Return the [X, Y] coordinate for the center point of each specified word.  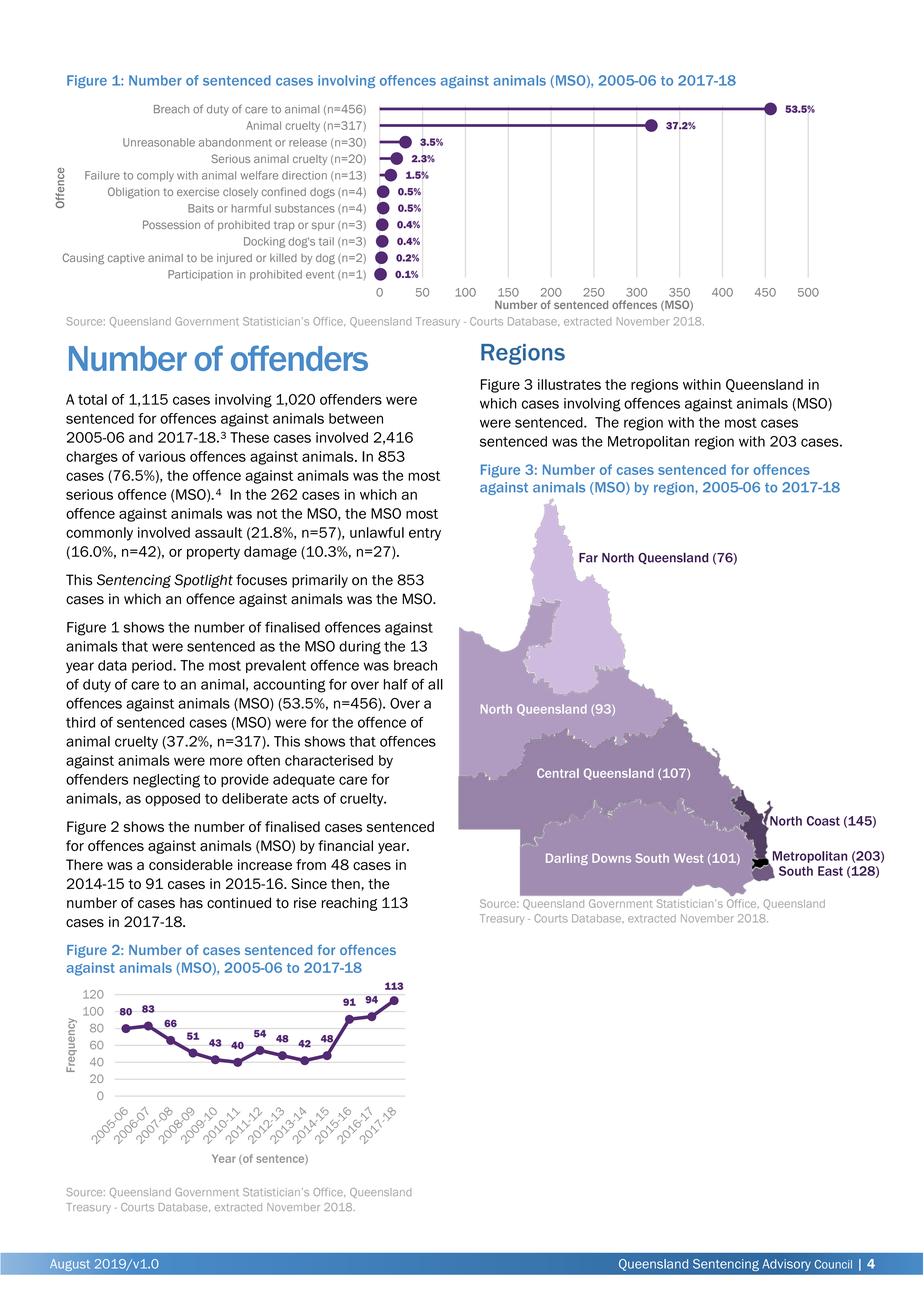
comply [155, 176]
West [688, 858]
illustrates [569, 384]
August [70, 1265]
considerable [191, 864]
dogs [322, 193]
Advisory [786, 1265]
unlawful [377, 532]
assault [219, 532]
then [345, 883]
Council [833, 1264]
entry [425, 534]
